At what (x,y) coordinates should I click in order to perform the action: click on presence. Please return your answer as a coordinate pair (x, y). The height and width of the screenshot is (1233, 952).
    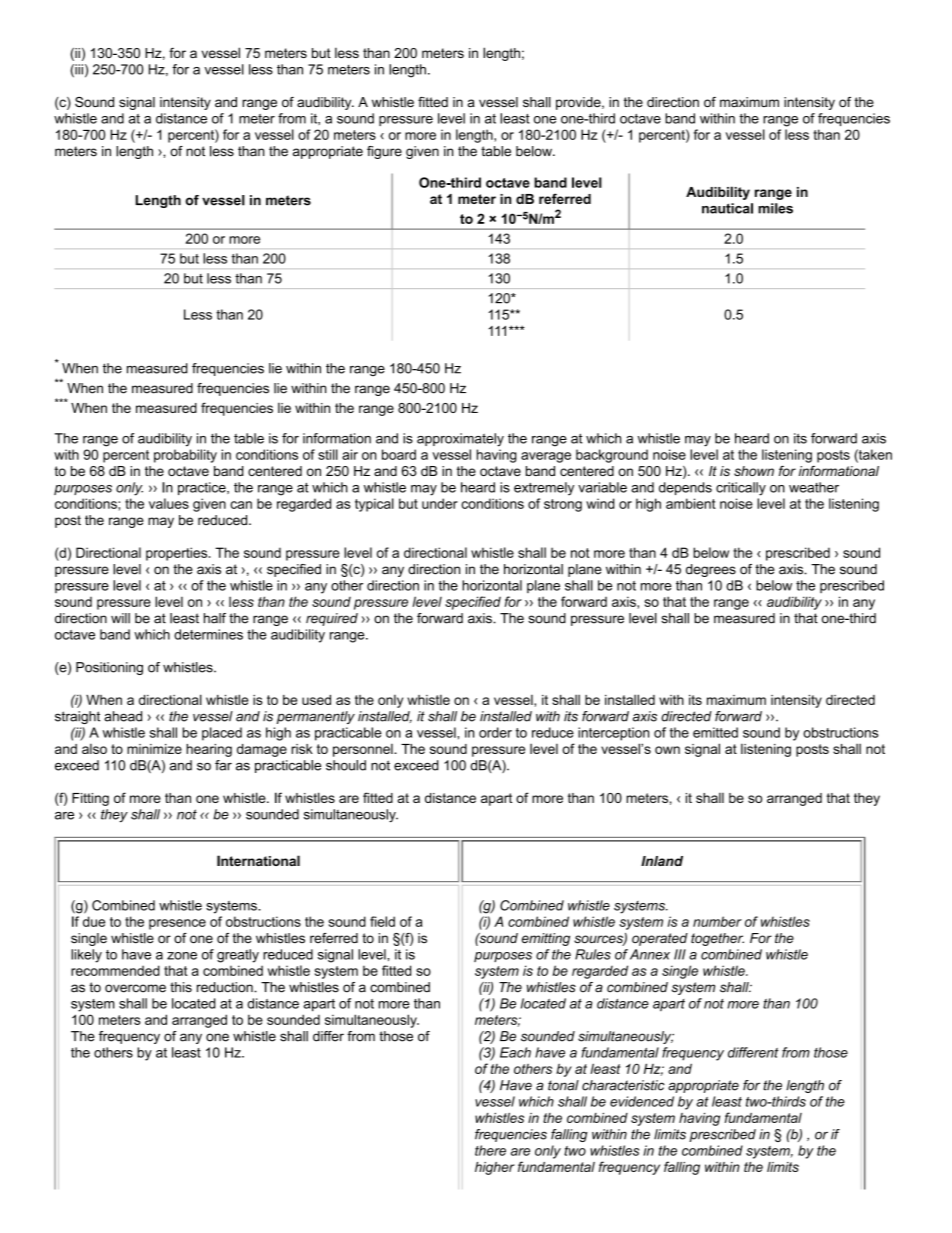
    Looking at the image, I should click on (177, 924).
